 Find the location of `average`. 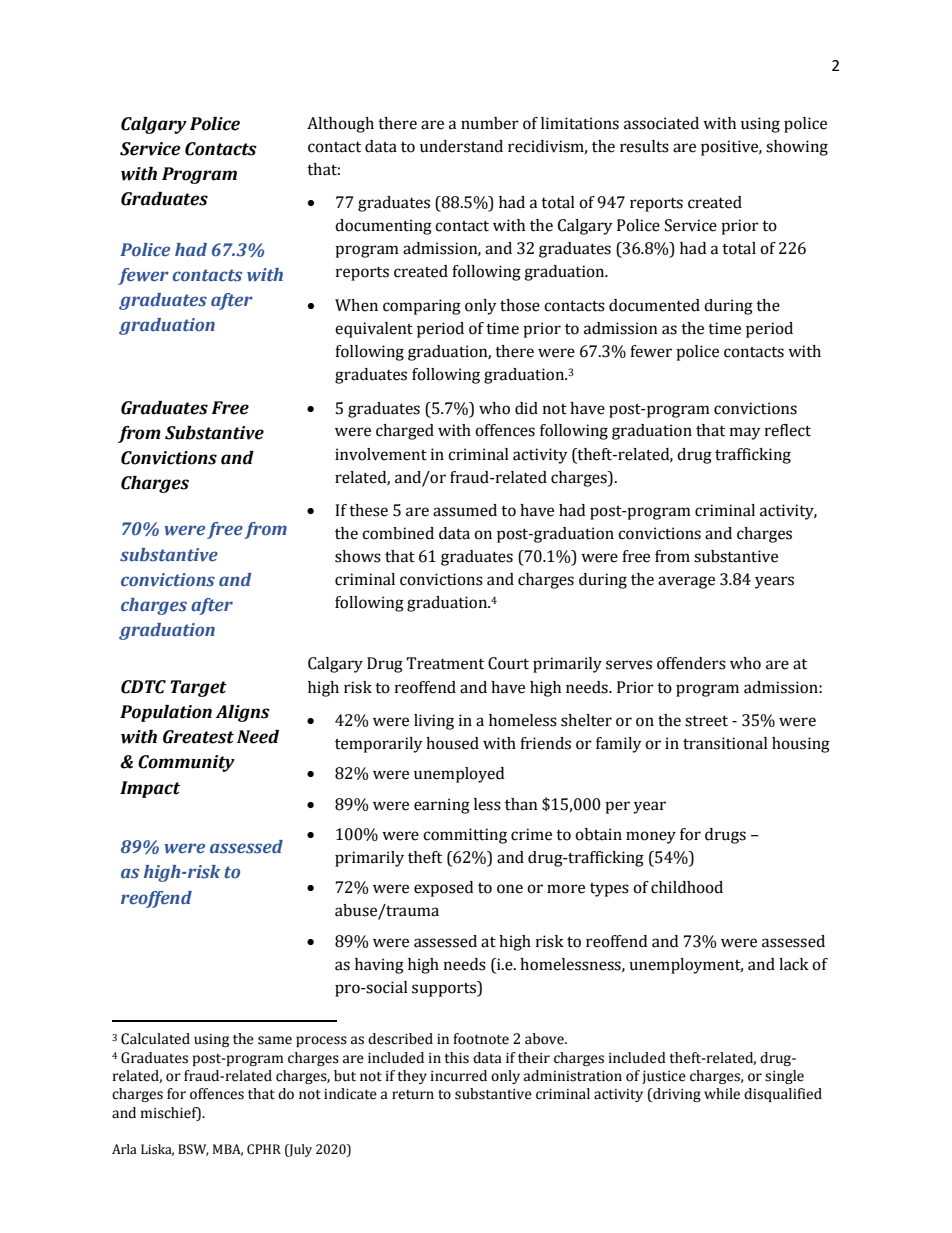

average is located at coordinates (686, 582).
